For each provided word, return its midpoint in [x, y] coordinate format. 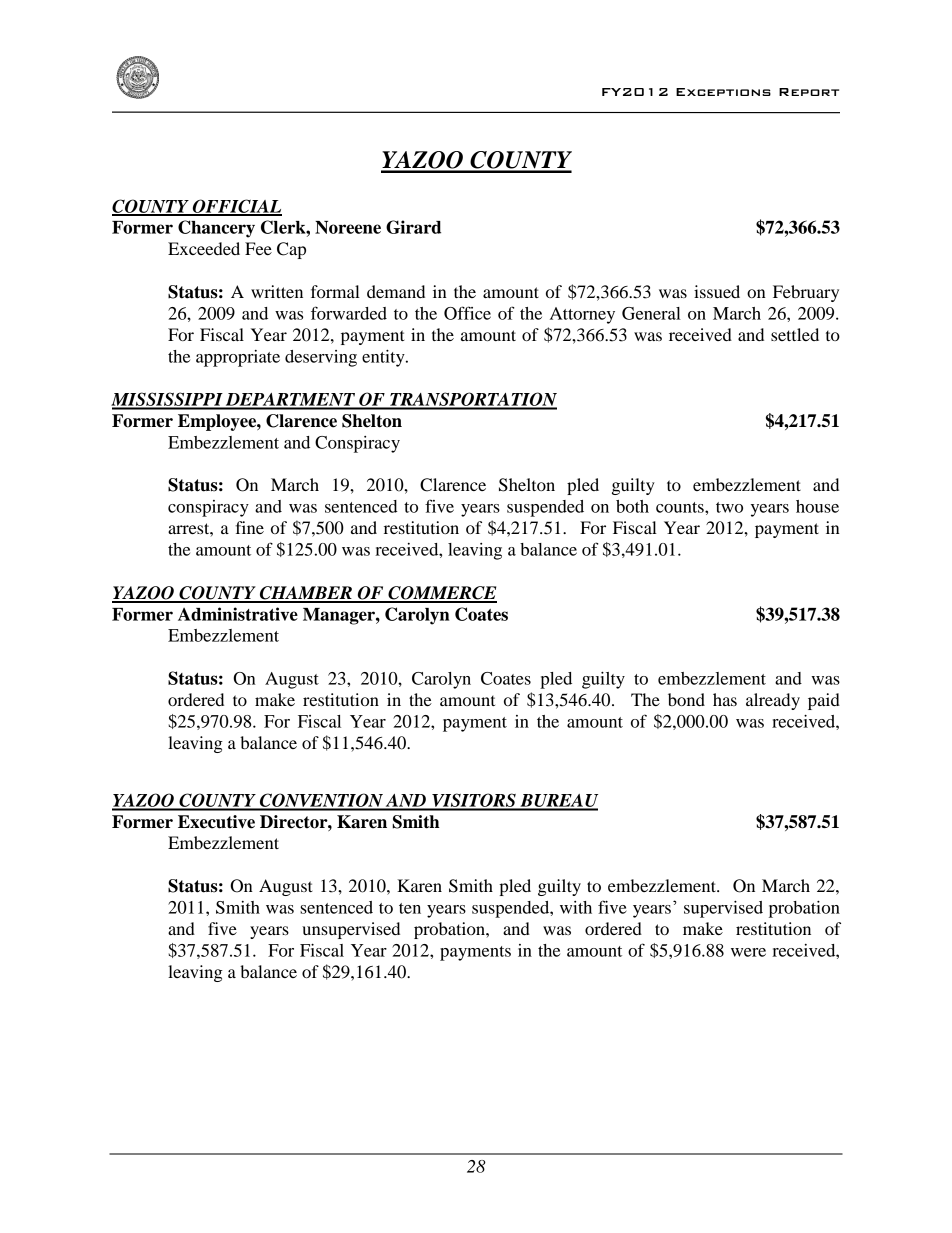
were [748, 952]
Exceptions [723, 92]
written [277, 291]
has [725, 699]
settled [795, 334]
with [576, 907]
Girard [413, 227]
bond [686, 699]
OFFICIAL [236, 207]
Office [467, 313]
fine [249, 527]
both [632, 506]
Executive [216, 822]
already [773, 701]
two [729, 507]
